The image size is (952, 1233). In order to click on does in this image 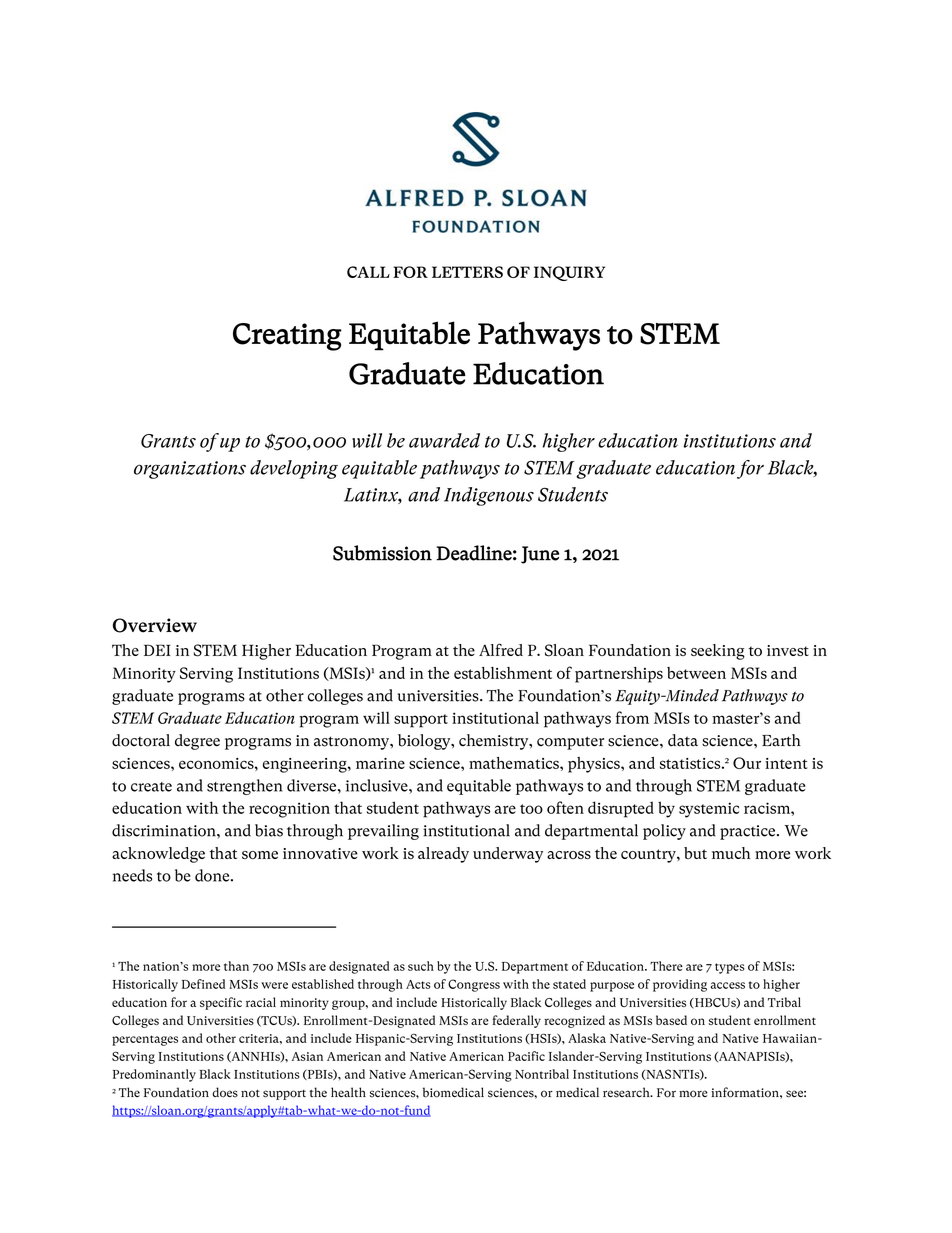, I will do `click(225, 1092)`.
